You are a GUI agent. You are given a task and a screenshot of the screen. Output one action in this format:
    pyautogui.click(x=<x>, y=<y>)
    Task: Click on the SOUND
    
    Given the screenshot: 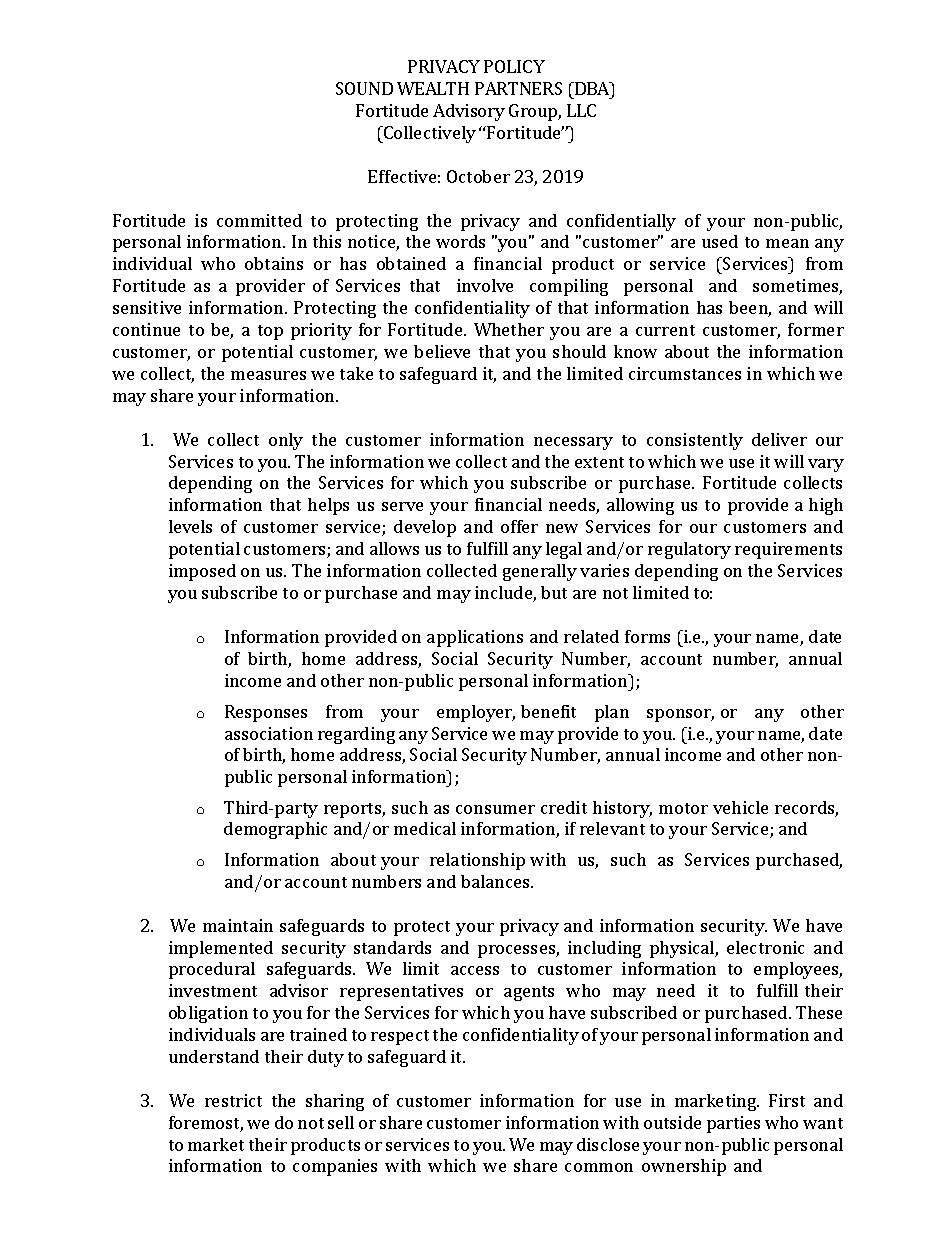 What is the action you would take?
    pyautogui.click(x=364, y=88)
